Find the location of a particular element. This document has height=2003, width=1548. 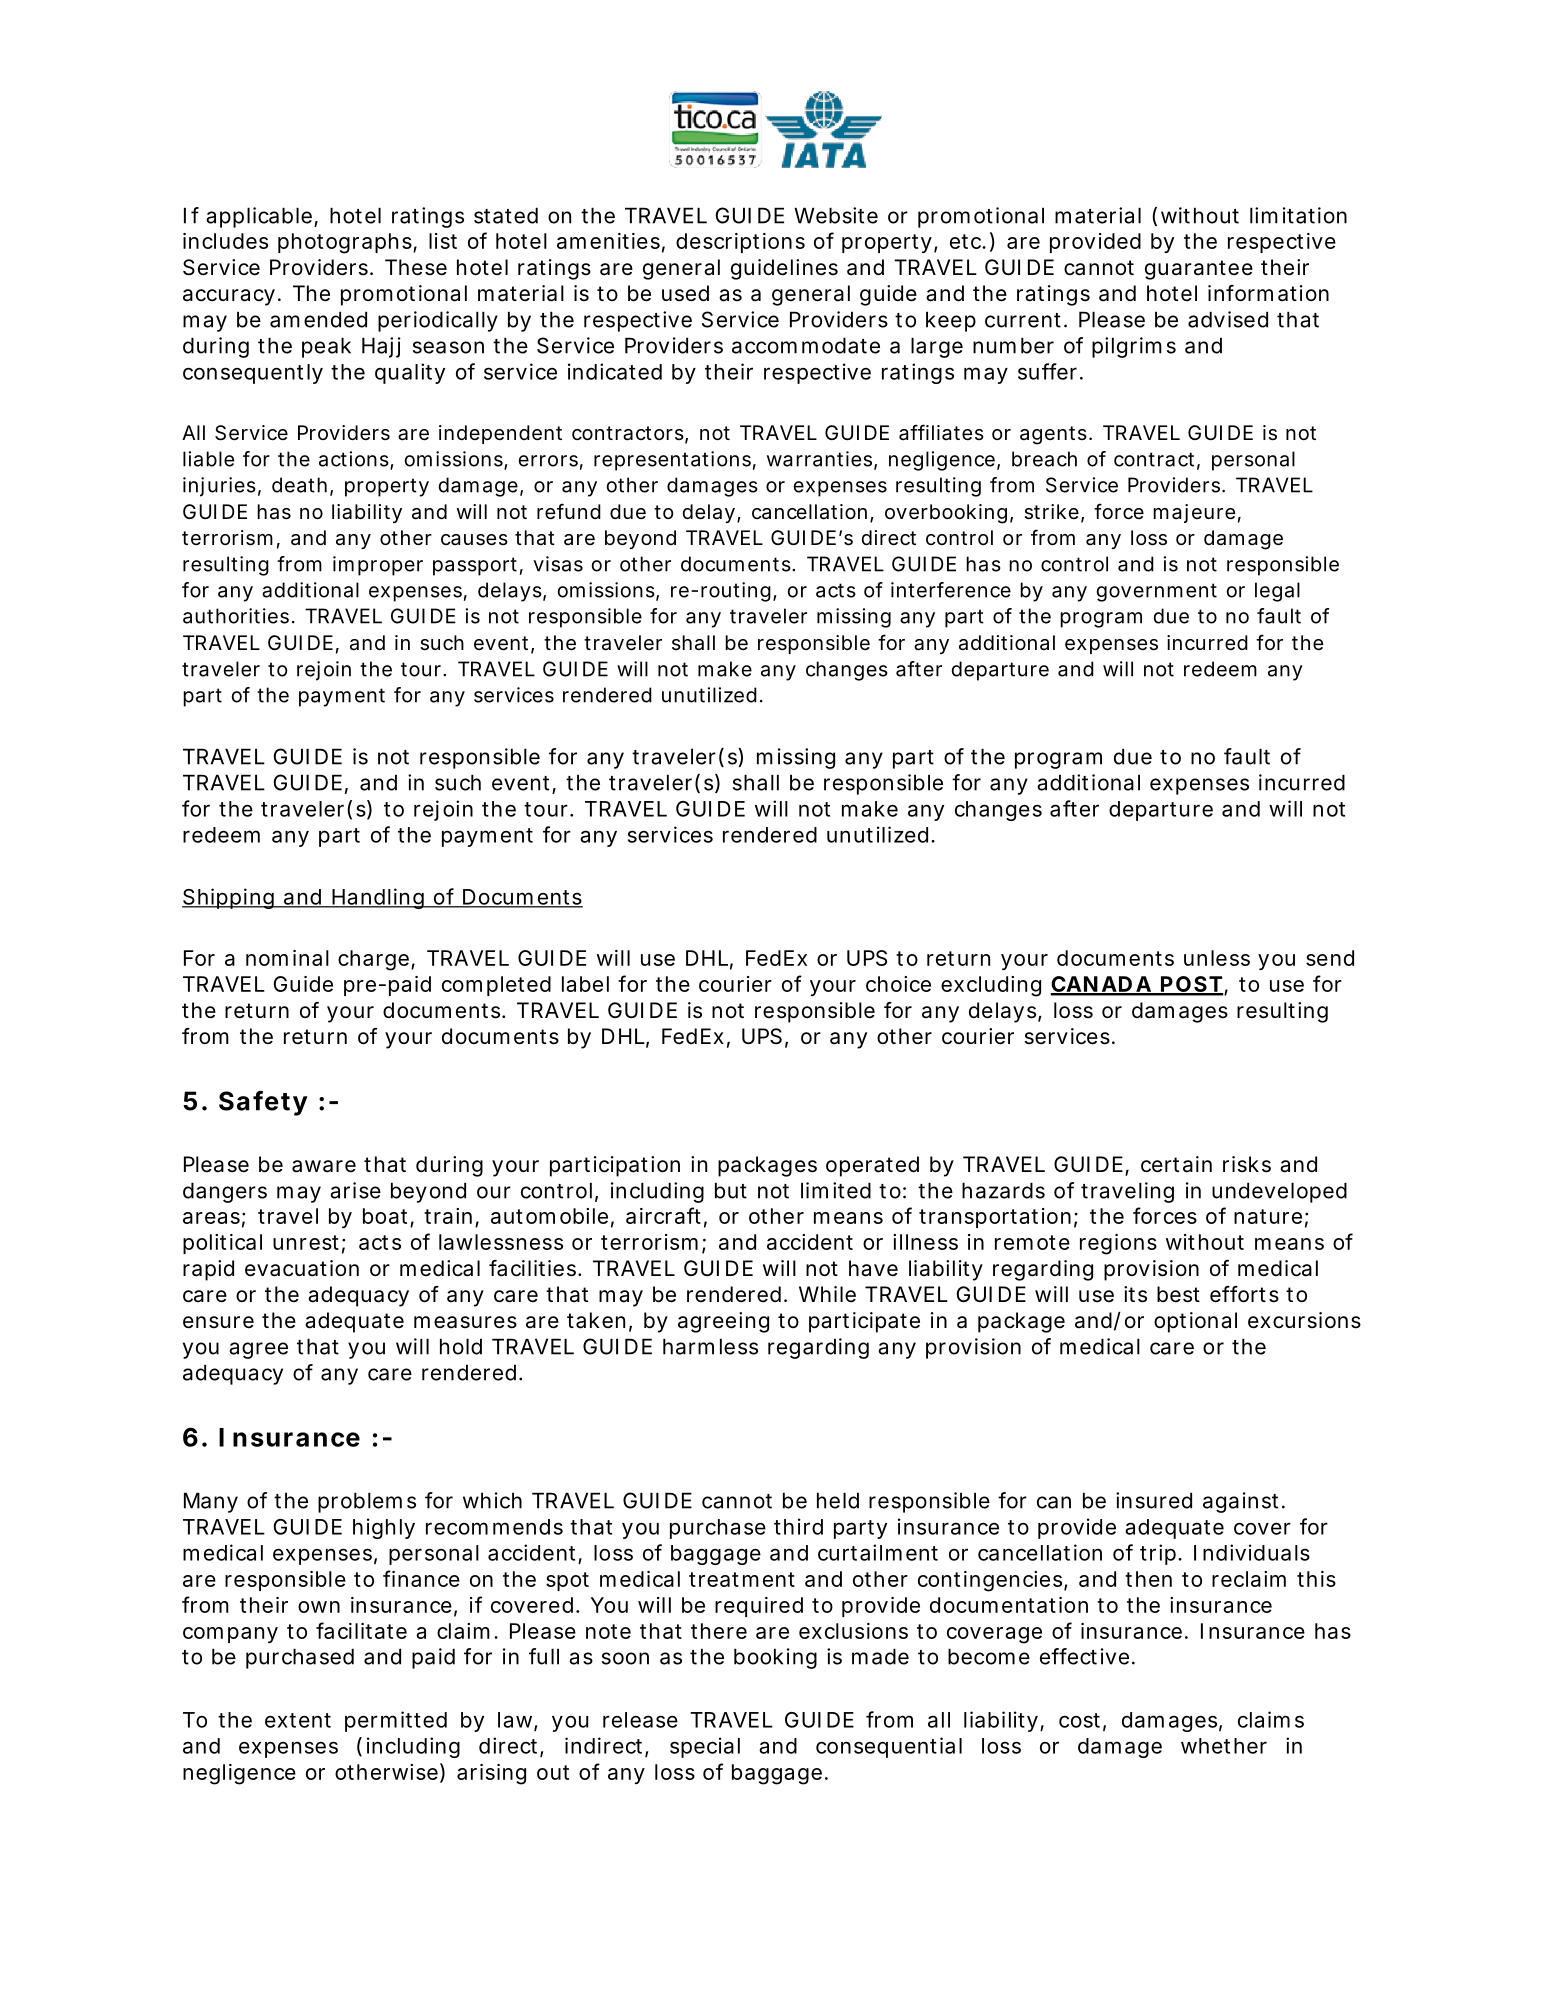

Handling is located at coordinates (381, 898).
